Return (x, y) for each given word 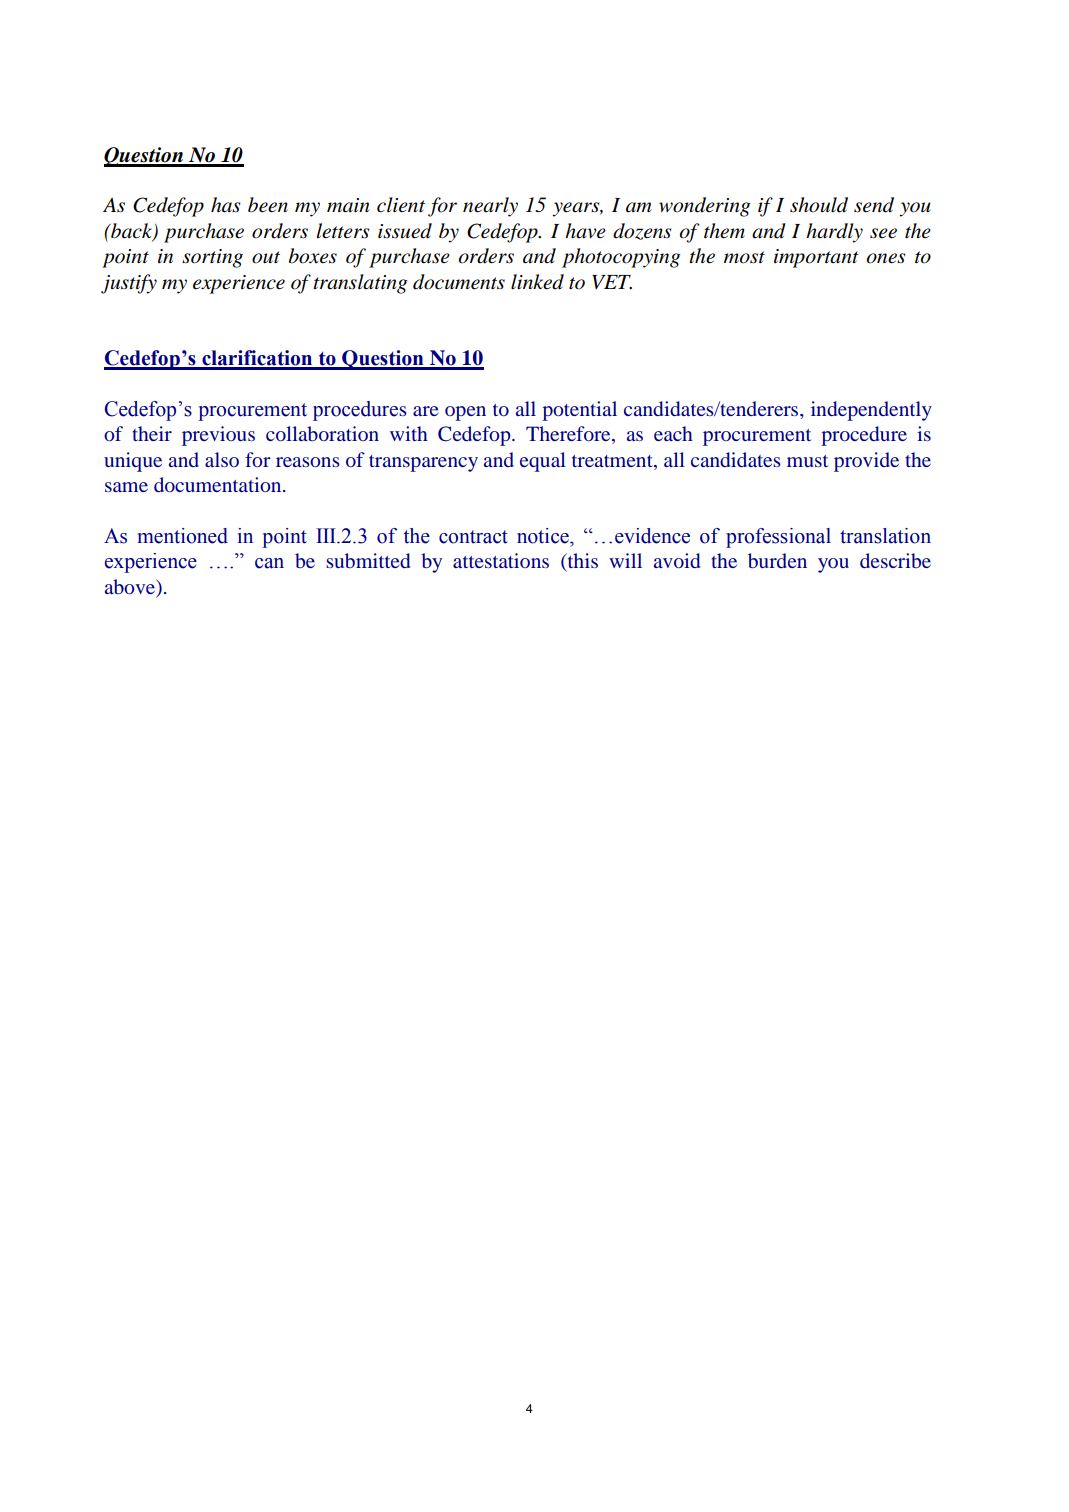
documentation (219, 484)
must (807, 461)
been (268, 205)
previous (218, 436)
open (465, 413)
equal (543, 462)
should (819, 205)
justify (129, 284)
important (816, 258)
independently (871, 411)
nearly (490, 207)
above (131, 586)
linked (537, 282)
